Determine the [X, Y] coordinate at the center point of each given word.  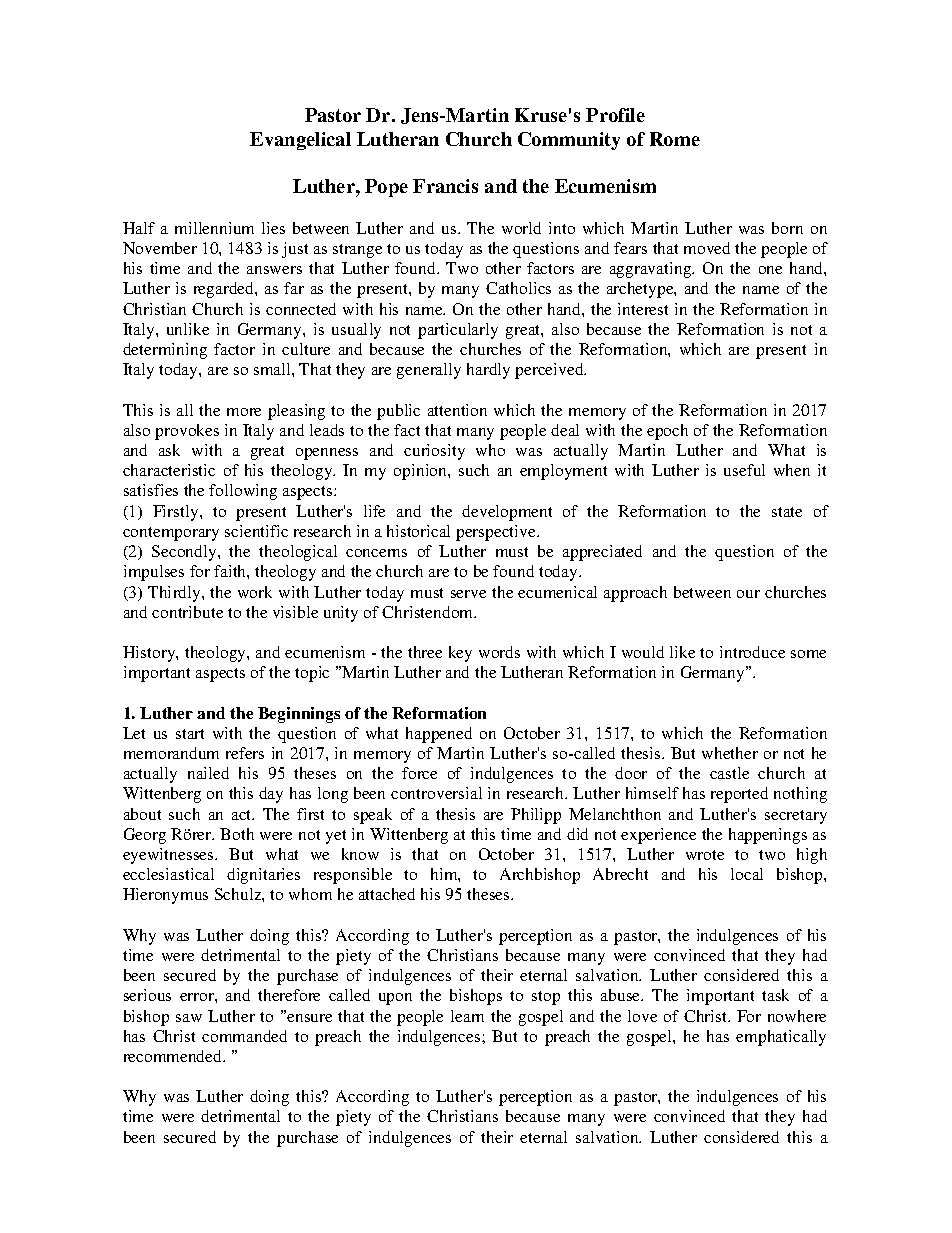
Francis [445, 186]
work [255, 592]
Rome [675, 139]
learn [467, 1016]
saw [189, 1018]
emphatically [781, 1038]
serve [468, 594]
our [748, 594]
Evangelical [300, 141]
